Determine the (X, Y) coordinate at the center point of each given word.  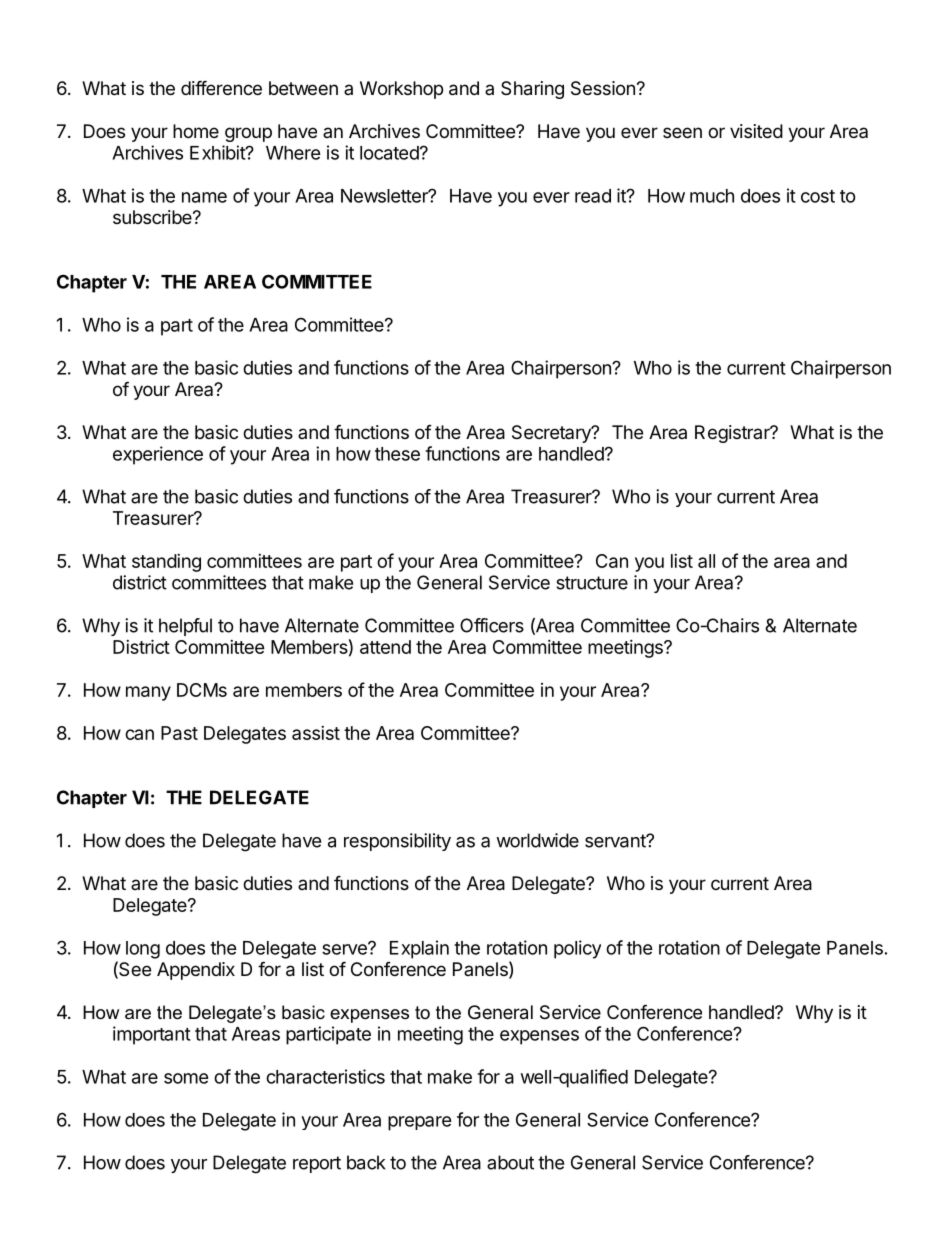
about (510, 1162)
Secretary (552, 434)
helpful (185, 627)
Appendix (196, 971)
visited (756, 131)
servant (616, 841)
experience (158, 455)
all (706, 561)
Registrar (733, 434)
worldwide (537, 840)
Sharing (532, 90)
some (186, 1078)
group (248, 134)
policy (577, 949)
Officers (492, 625)
